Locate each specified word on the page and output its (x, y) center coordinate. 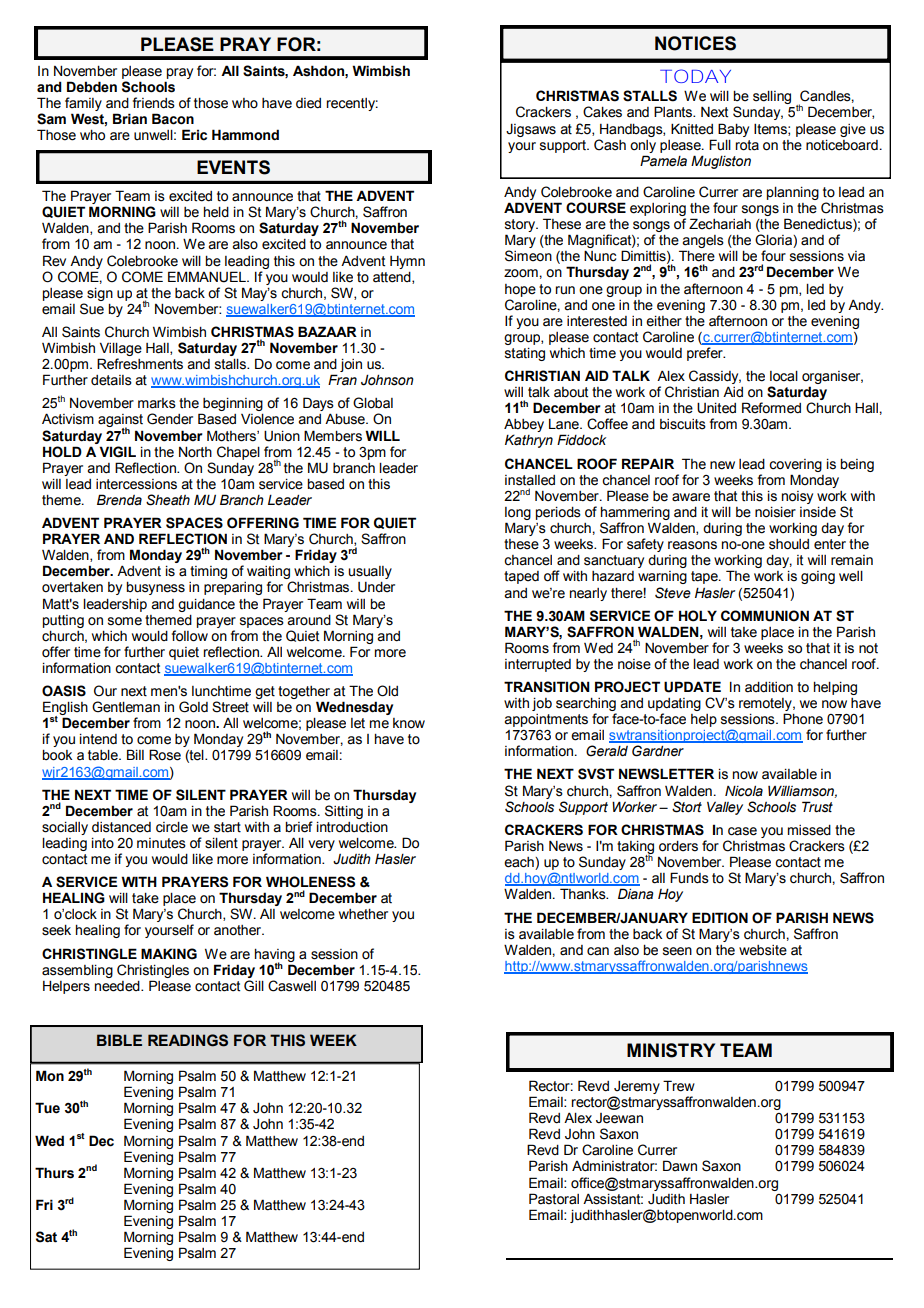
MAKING (169, 954)
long (518, 513)
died (308, 103)
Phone (803, 719)
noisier (775, 512)
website (763, 950)
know (409, 723)
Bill (135, 754)
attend (393, 278)
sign (100, 294)
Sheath (168, 500)
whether (363, 914)
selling (772, 97)
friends (154, 103)
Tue (47, 1108)
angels (702, 243)
